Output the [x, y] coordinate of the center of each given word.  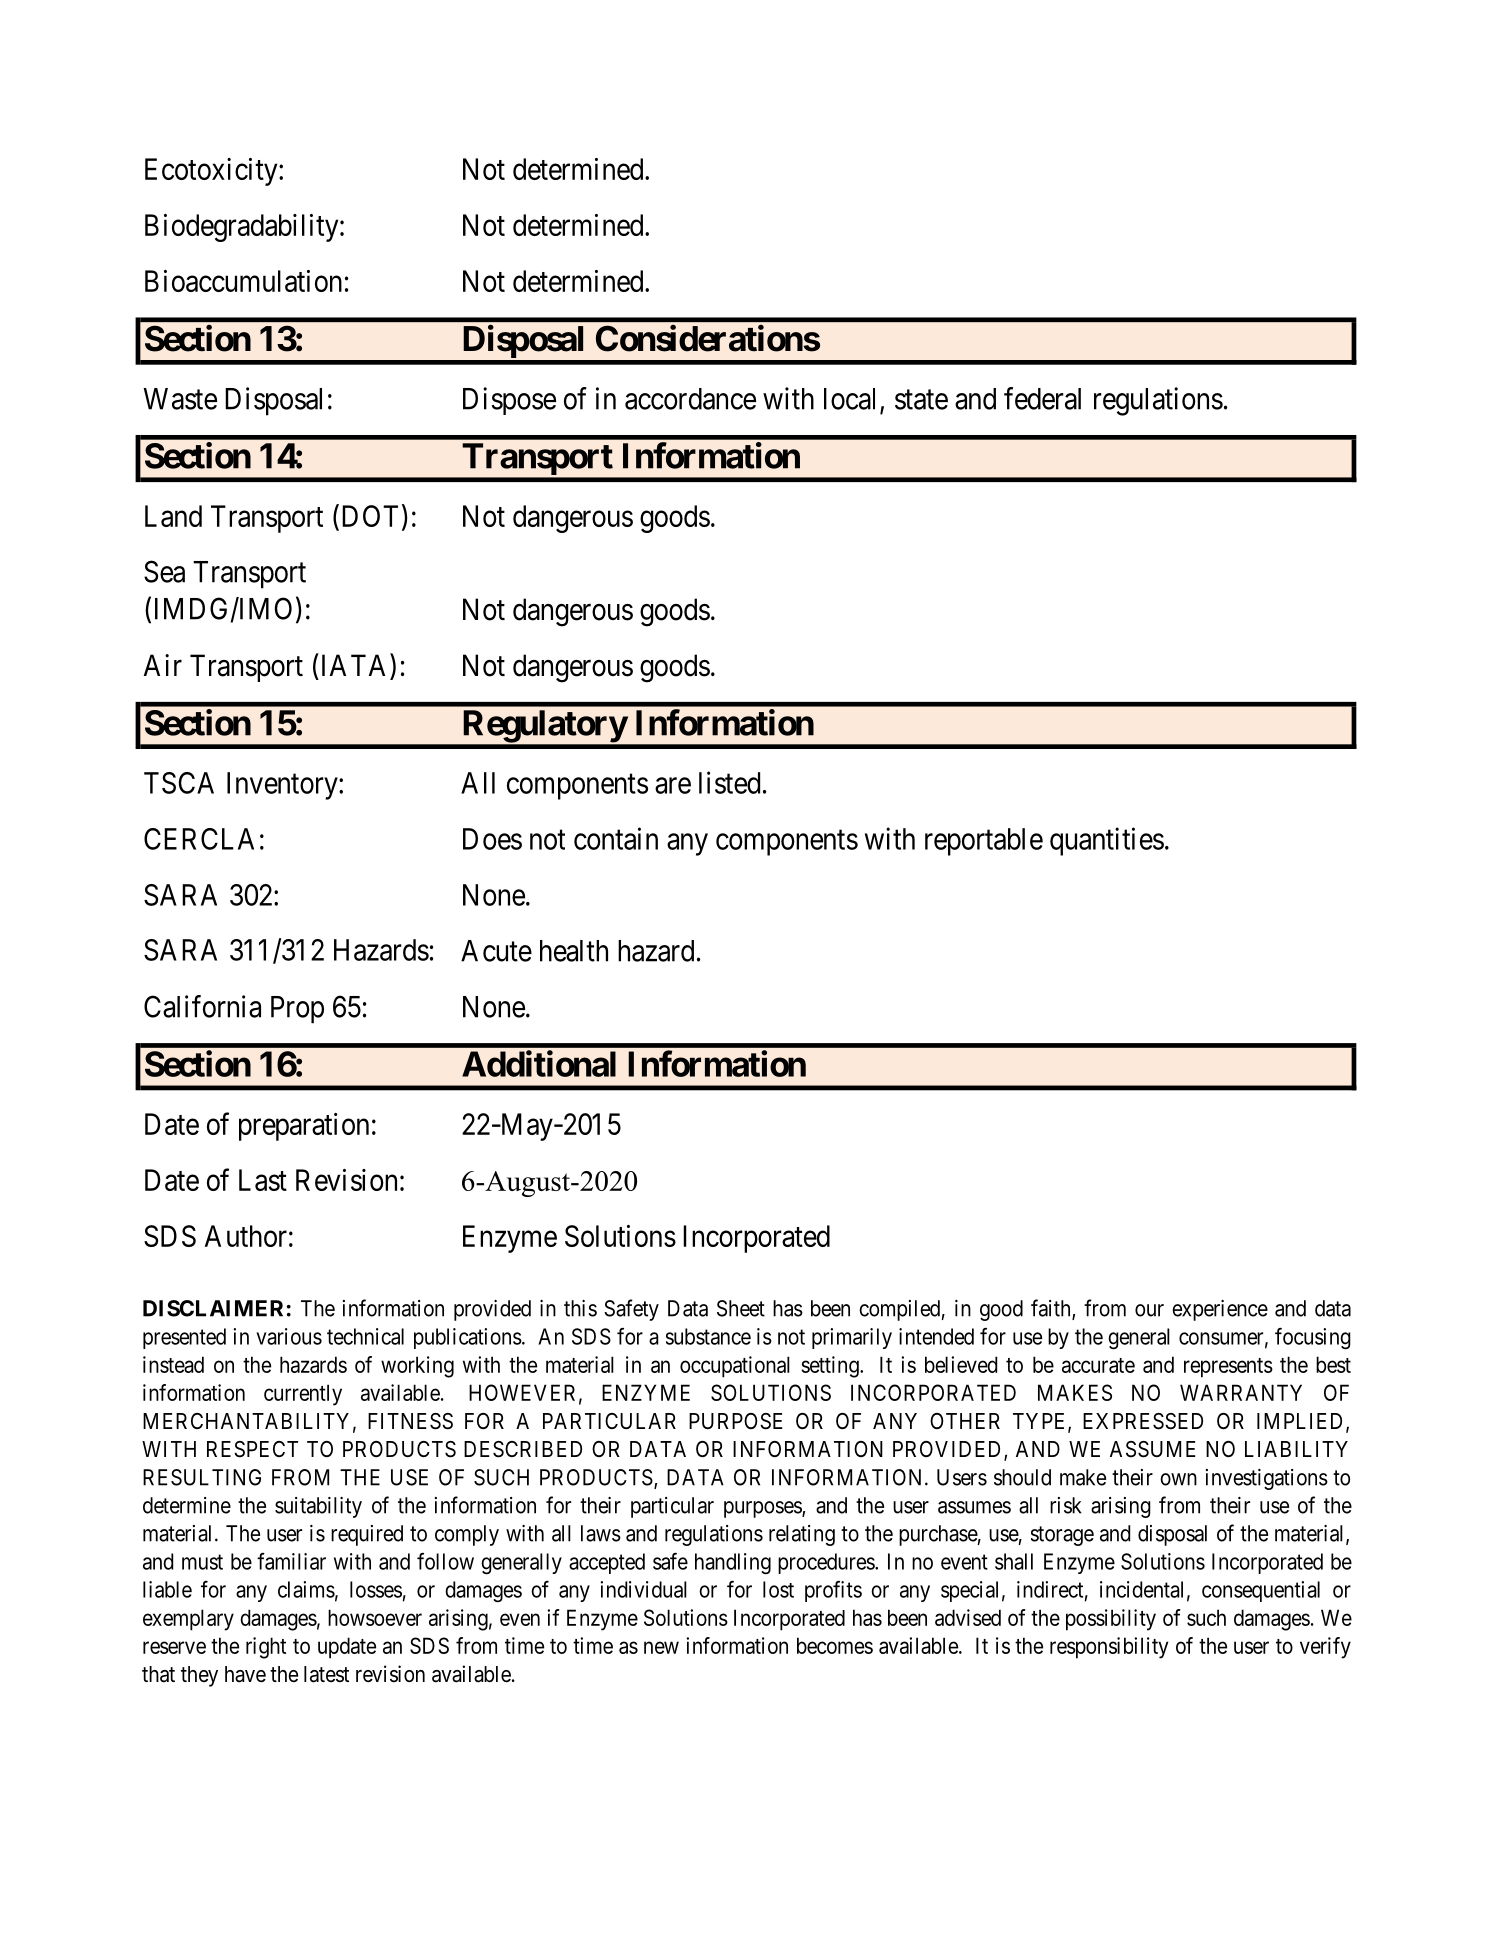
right [266, 1648]
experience [1220, 1310]
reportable [984, 842]
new [661, 1647]
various [289, 1336]
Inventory [283, 786]
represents [1228, 1368]
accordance [690, 399]
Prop [297, 1010]
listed [729, 782]
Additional [539, 1063]
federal [1042, 398]
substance [708, 1336]
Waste [180, 399]
